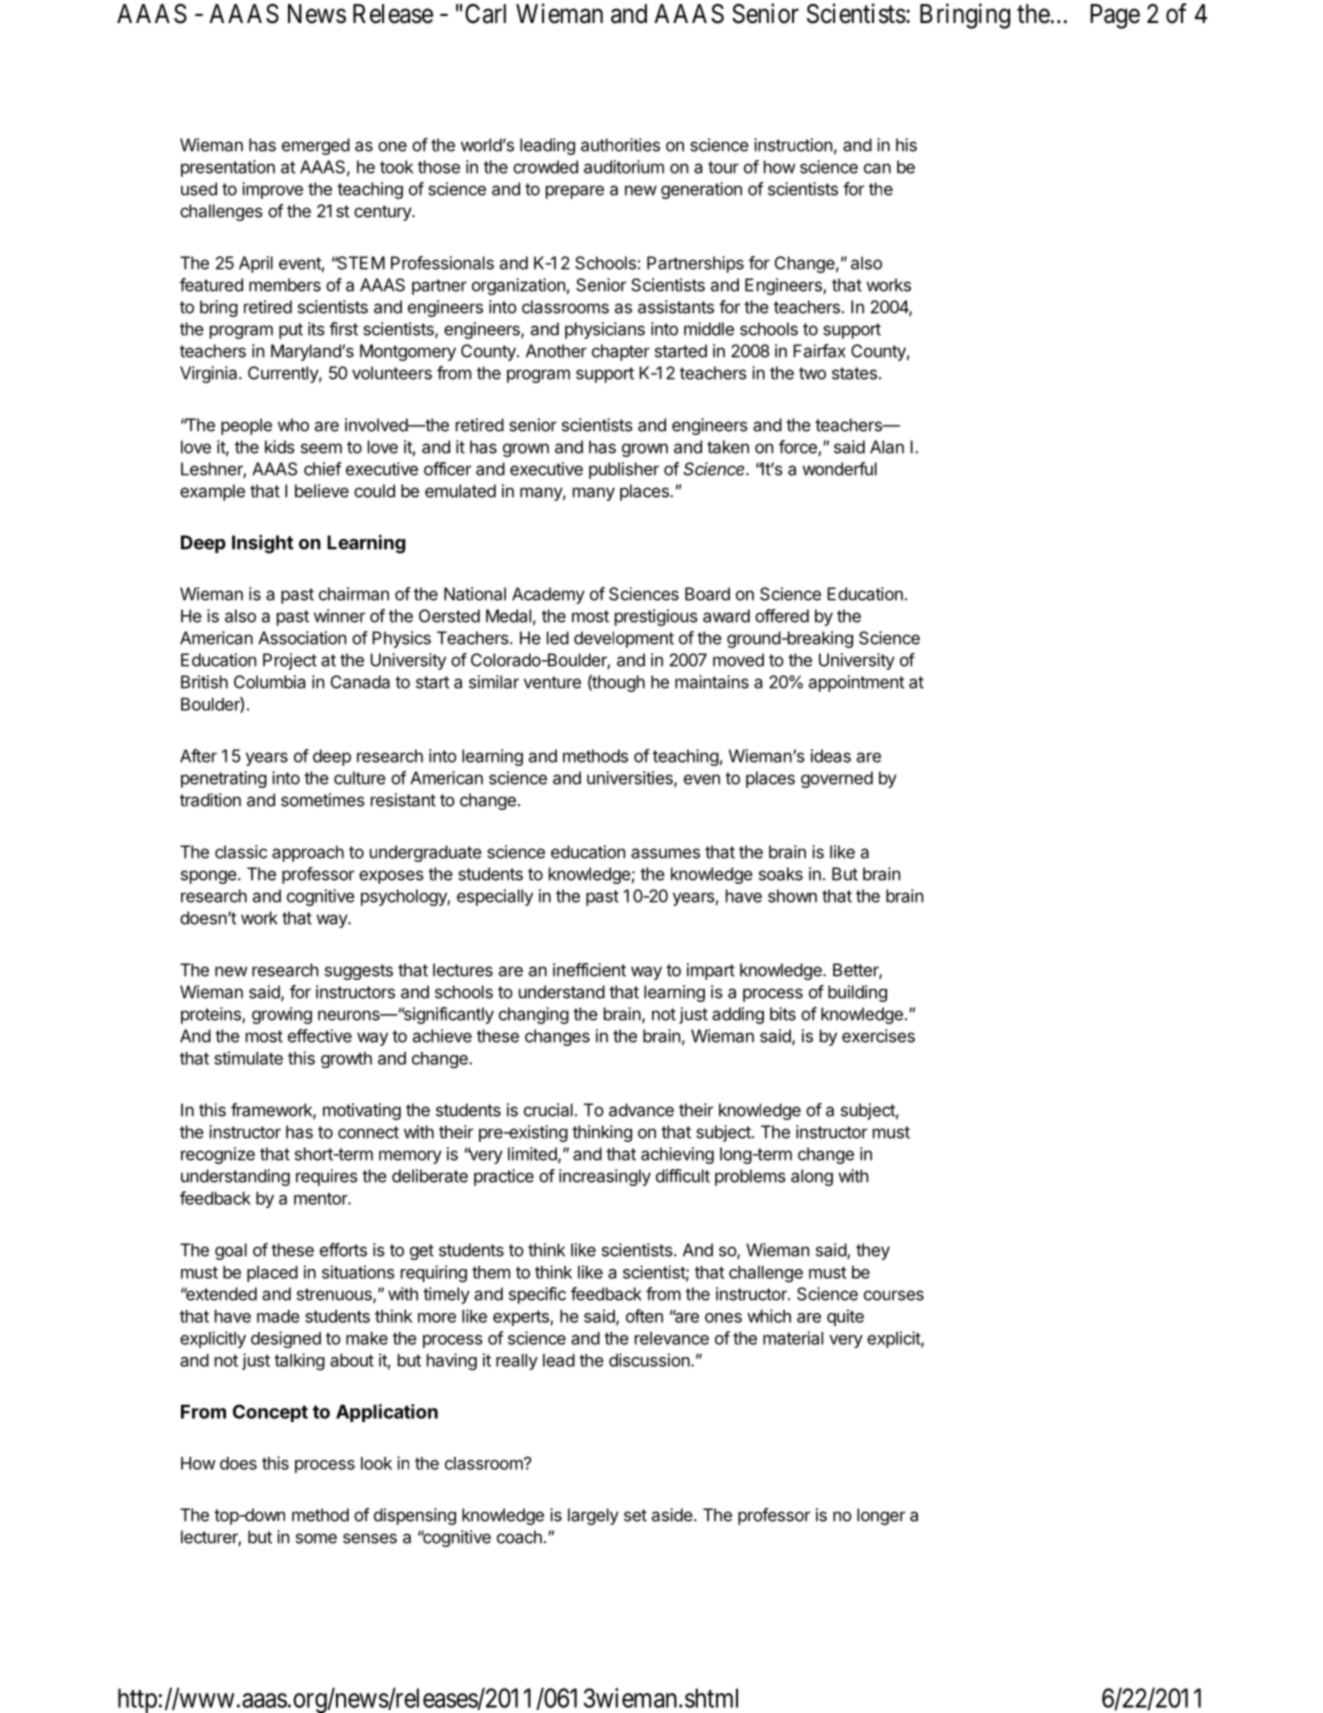 This screenshot has width=1323, height=1713. What do you see at coordinates (887, 447) in the screenshot?
I see `Alan` at bounding box center [887, 447].
